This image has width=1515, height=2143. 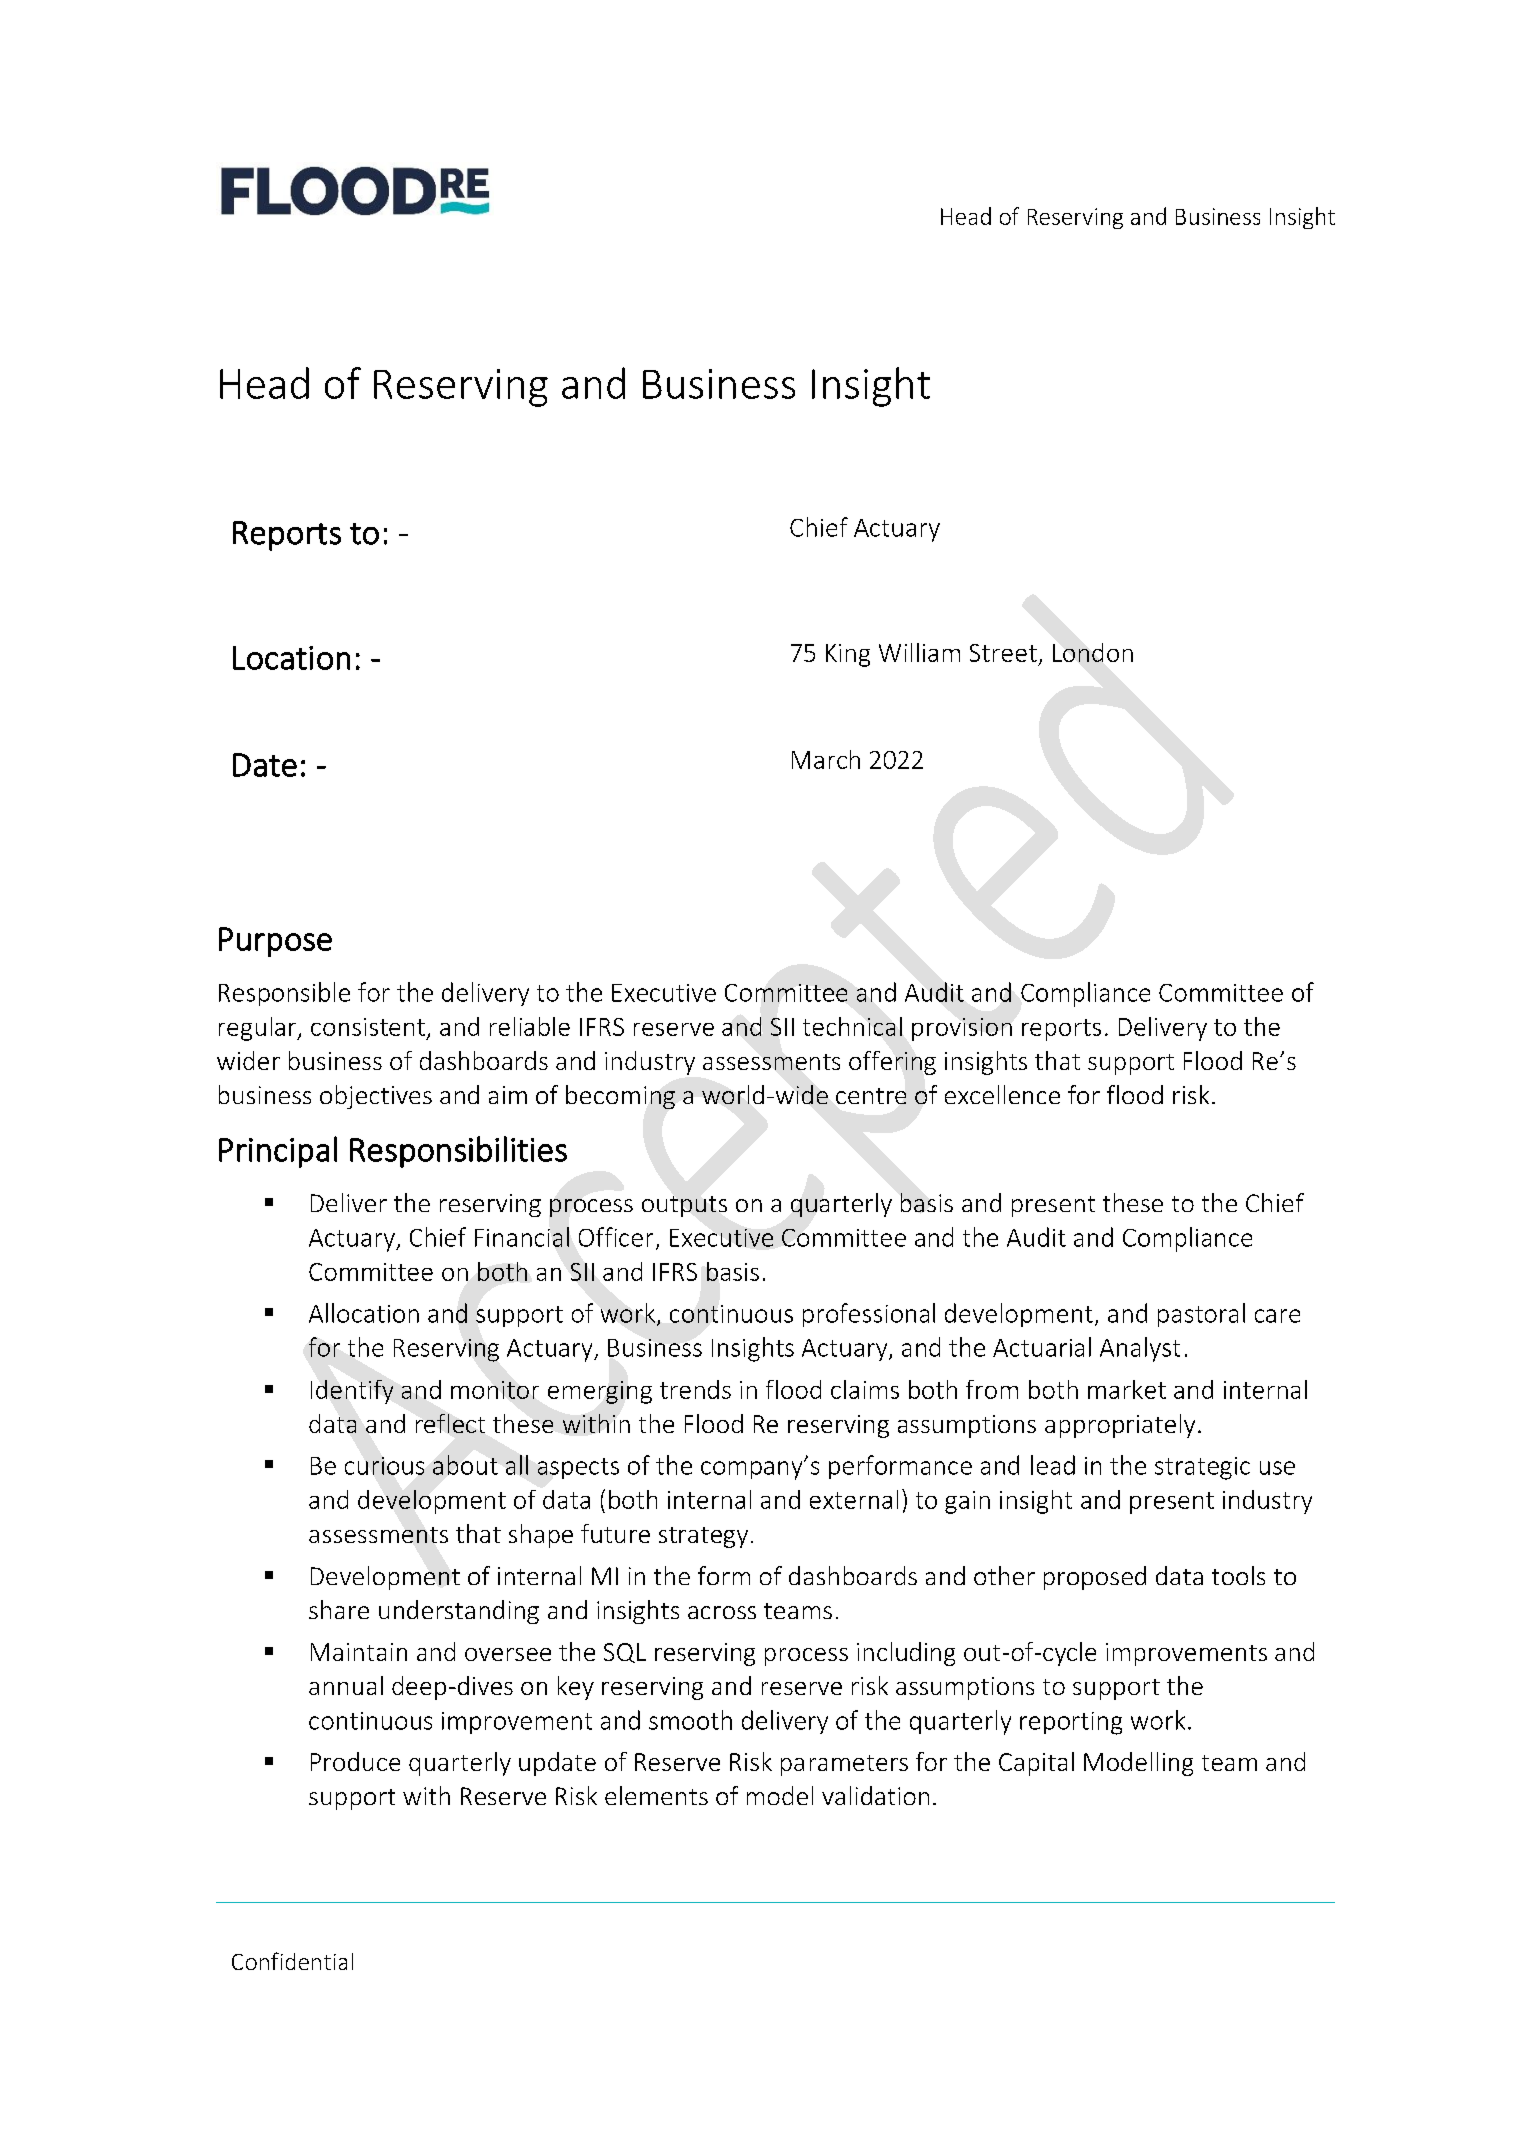 What do you see at coordinates (376, 1097) in the image?
I see `objectives` at bounding box center [376, 1097].
